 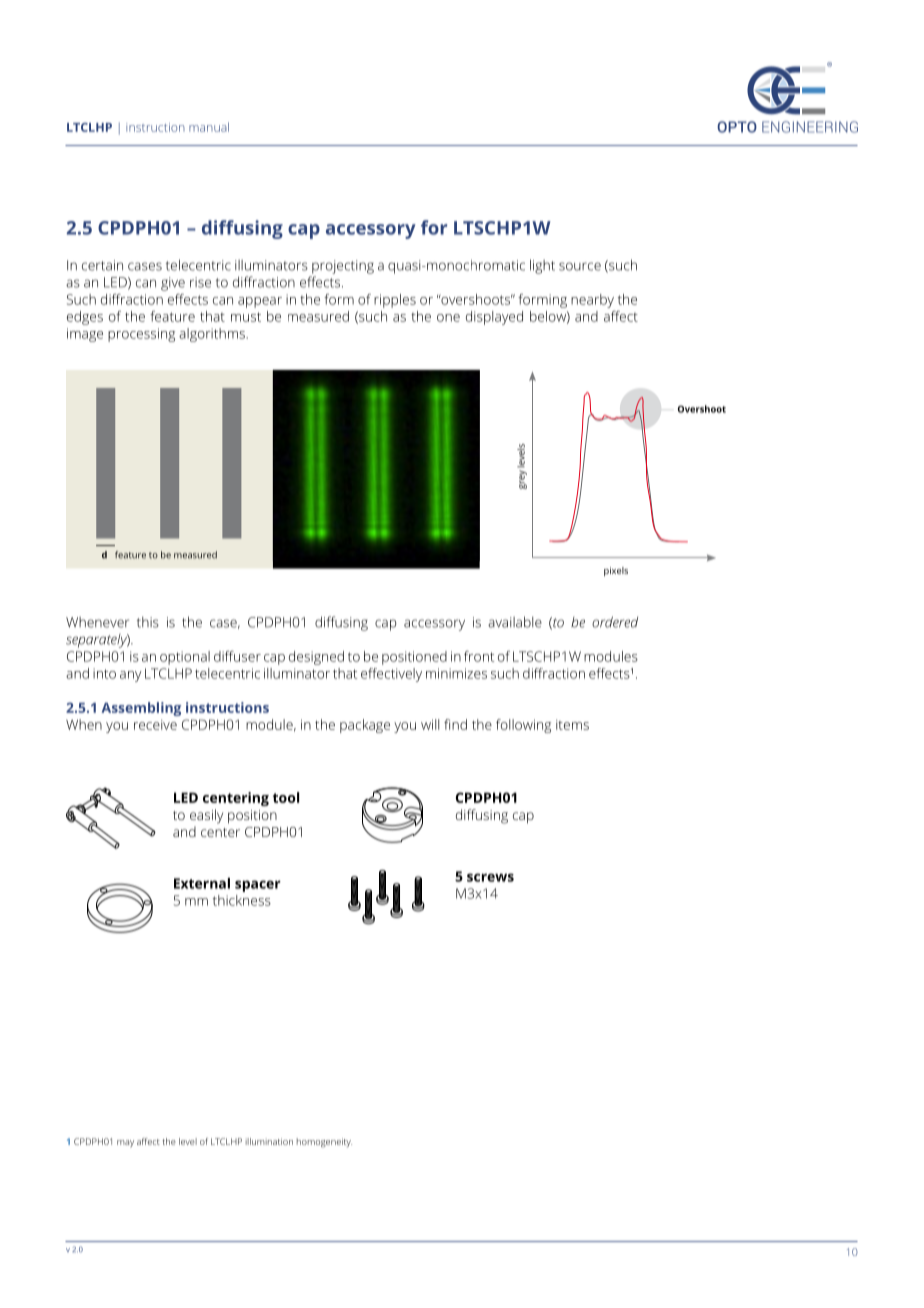 What do you see at coordinates (316, 658) in the screenshot?
I see `designed` at bounding box center [316, 658].
